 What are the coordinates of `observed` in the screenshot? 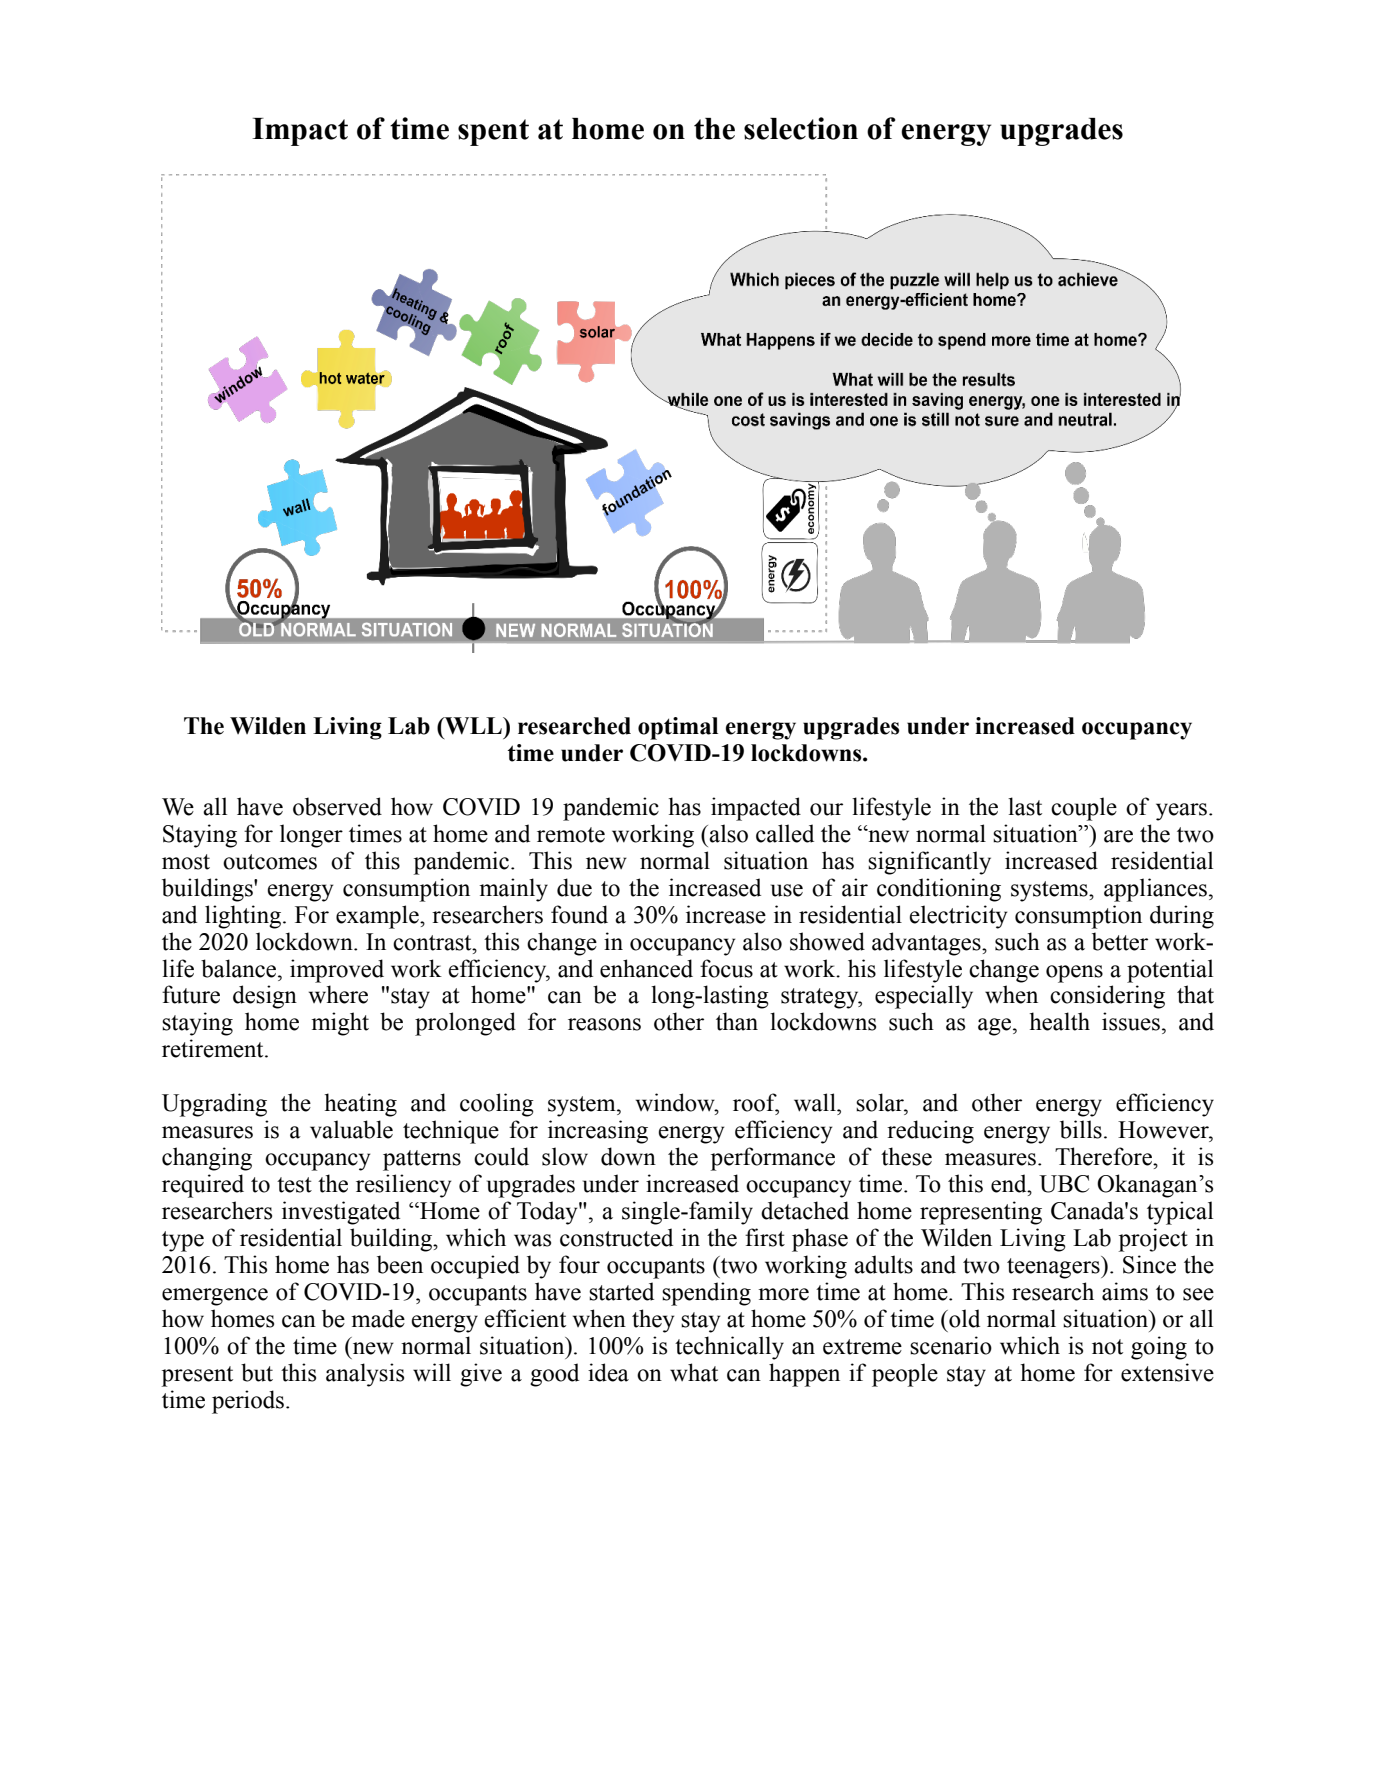 It's located at (337, 806).
